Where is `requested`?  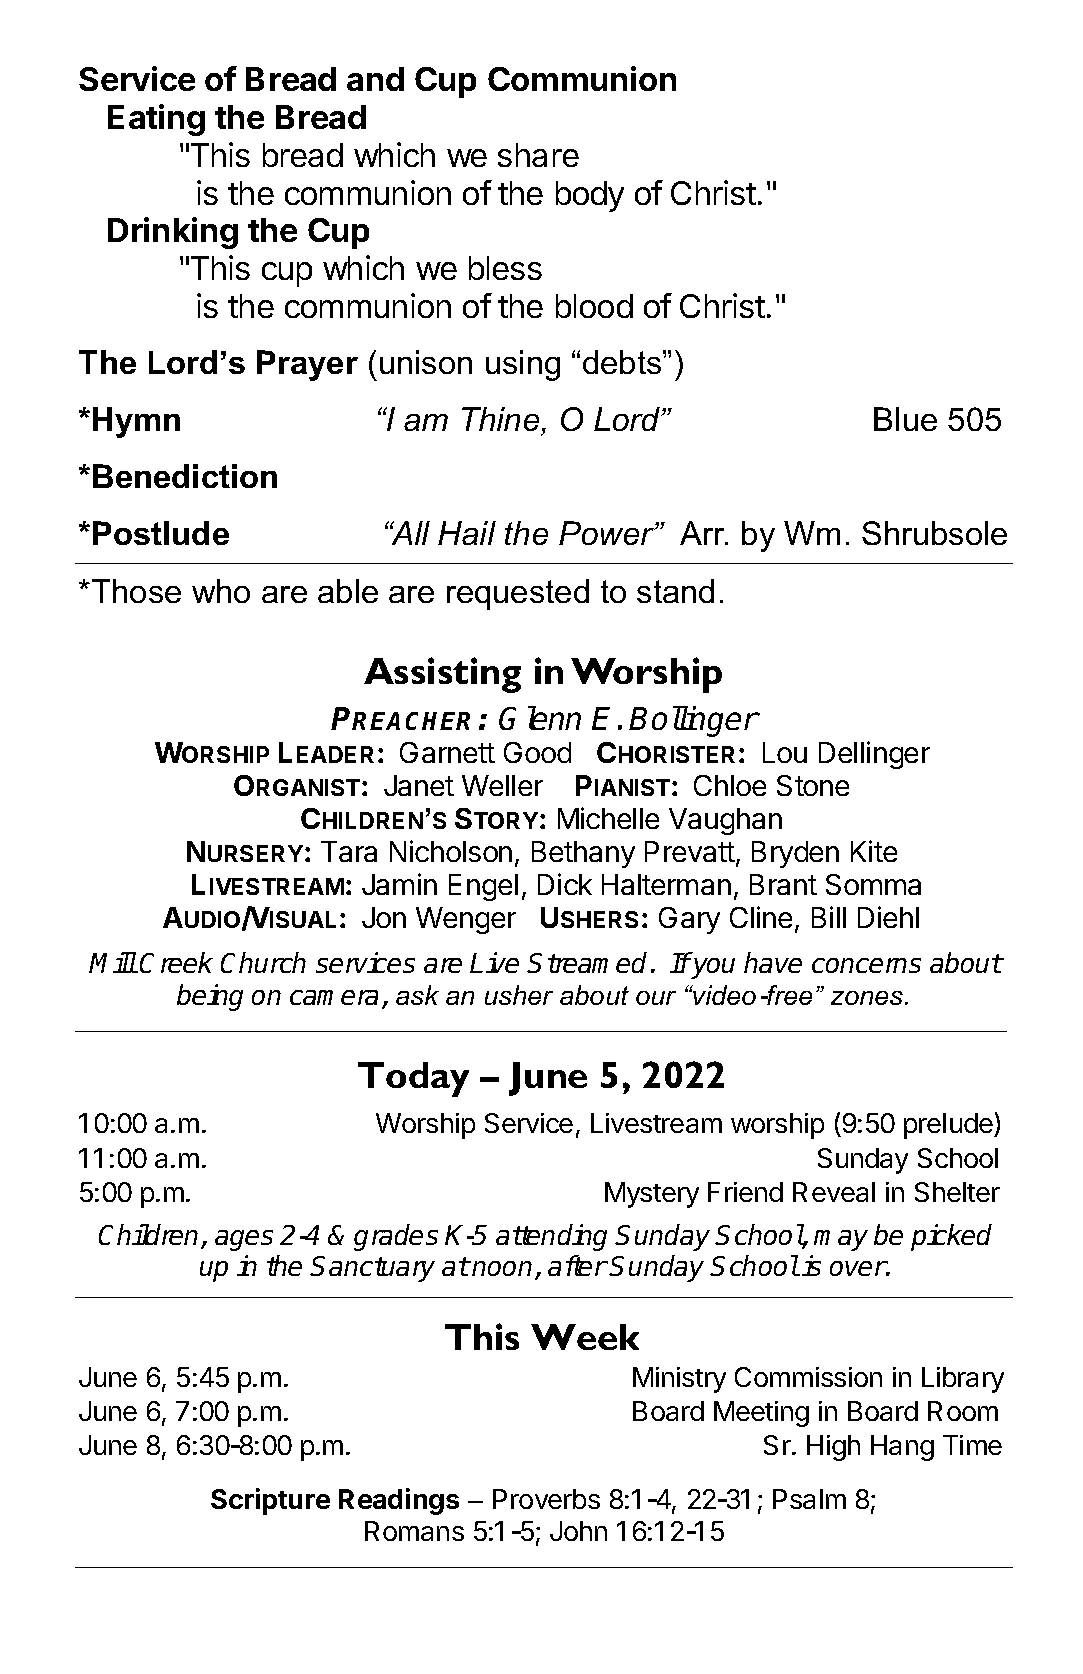 requested is located at coordinates (518, 594).
